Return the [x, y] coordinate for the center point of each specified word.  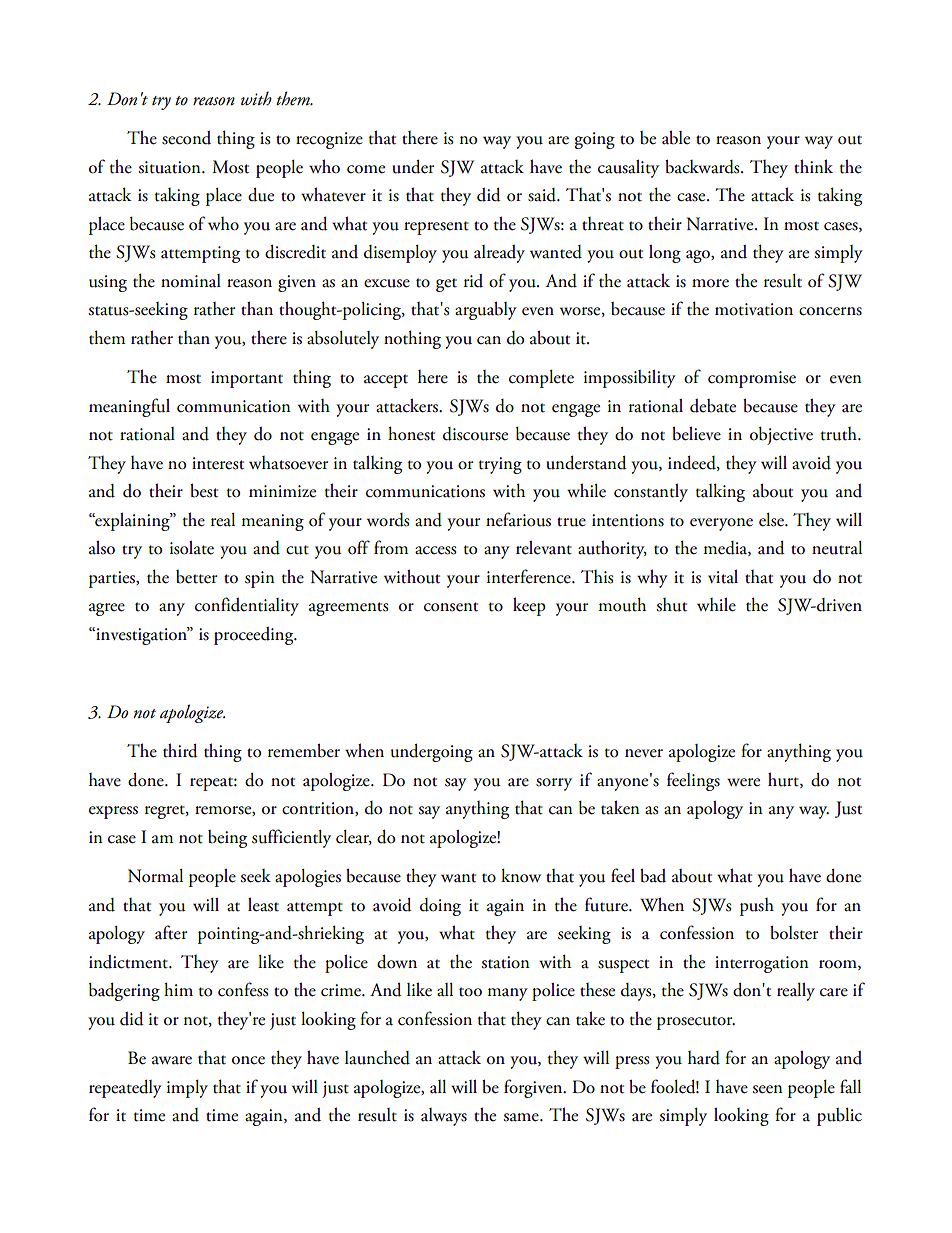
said [543, 195]
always [444, 1117]
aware [172, 1060]
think [813, 166]
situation [171, 167]
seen [768, 1089]
